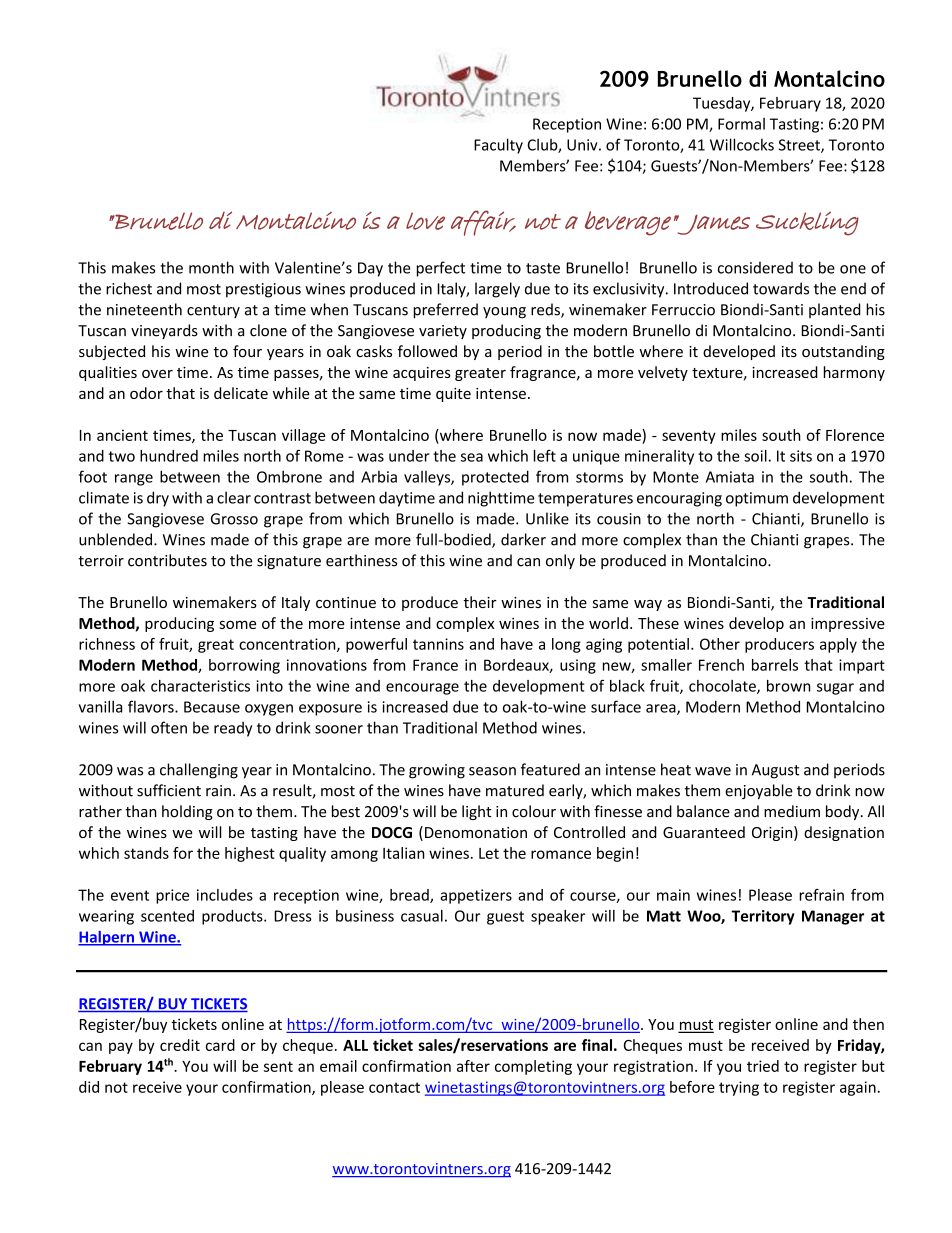 The image size is (952, 1233). Describe the element at coordinates (763, 1066) in the screenshot. I see `tried` at that location.
